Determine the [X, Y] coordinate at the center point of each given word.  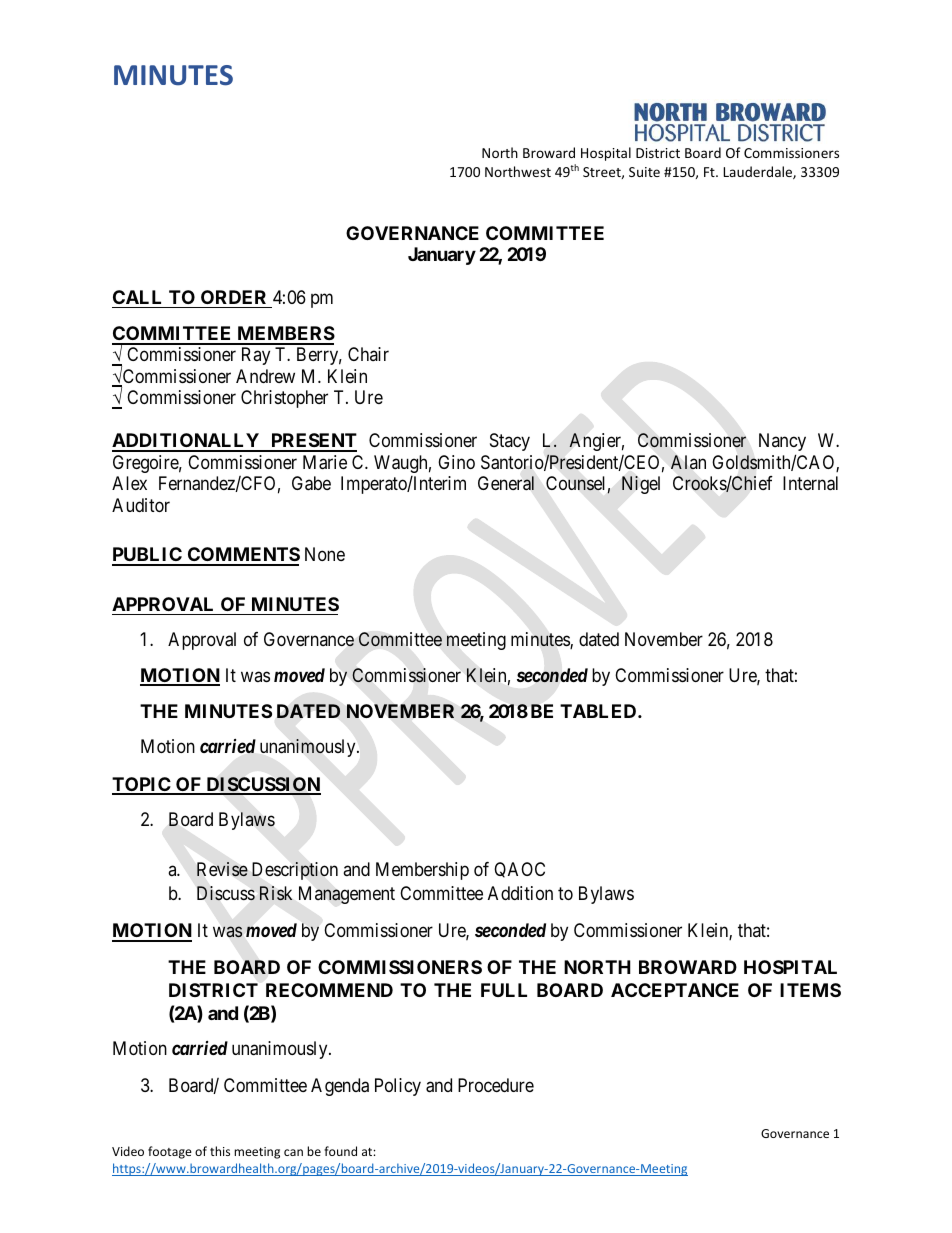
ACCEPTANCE [675, 990]
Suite [644, 172]
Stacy [510, 442]
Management [347, 895]
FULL [504, 990]
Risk [276, 893]
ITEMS [810, 990]
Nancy [782, 442]
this [220, 1151]
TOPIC [142, 785]
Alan [688, 462]
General [506, 483]
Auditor [141, 505]
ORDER [233, 297]
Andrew [265, 376]
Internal [810, 483]
